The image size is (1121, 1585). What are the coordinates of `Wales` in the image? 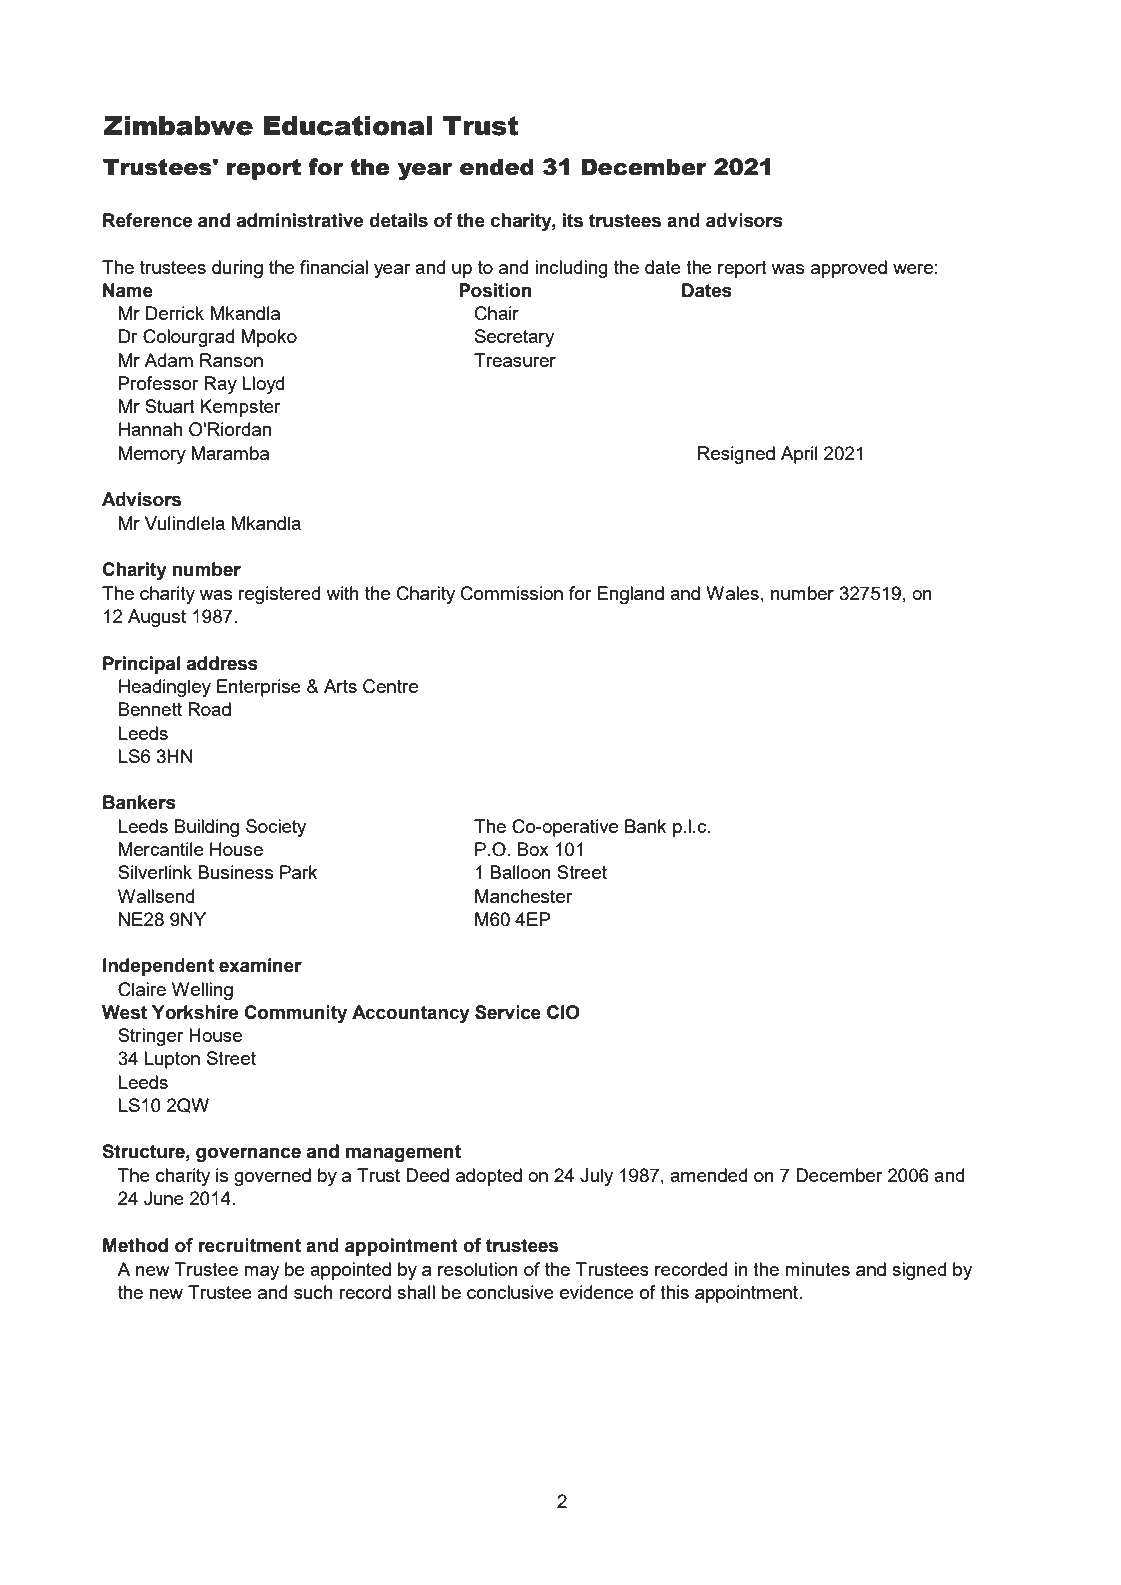 It's located at (732, 593).
